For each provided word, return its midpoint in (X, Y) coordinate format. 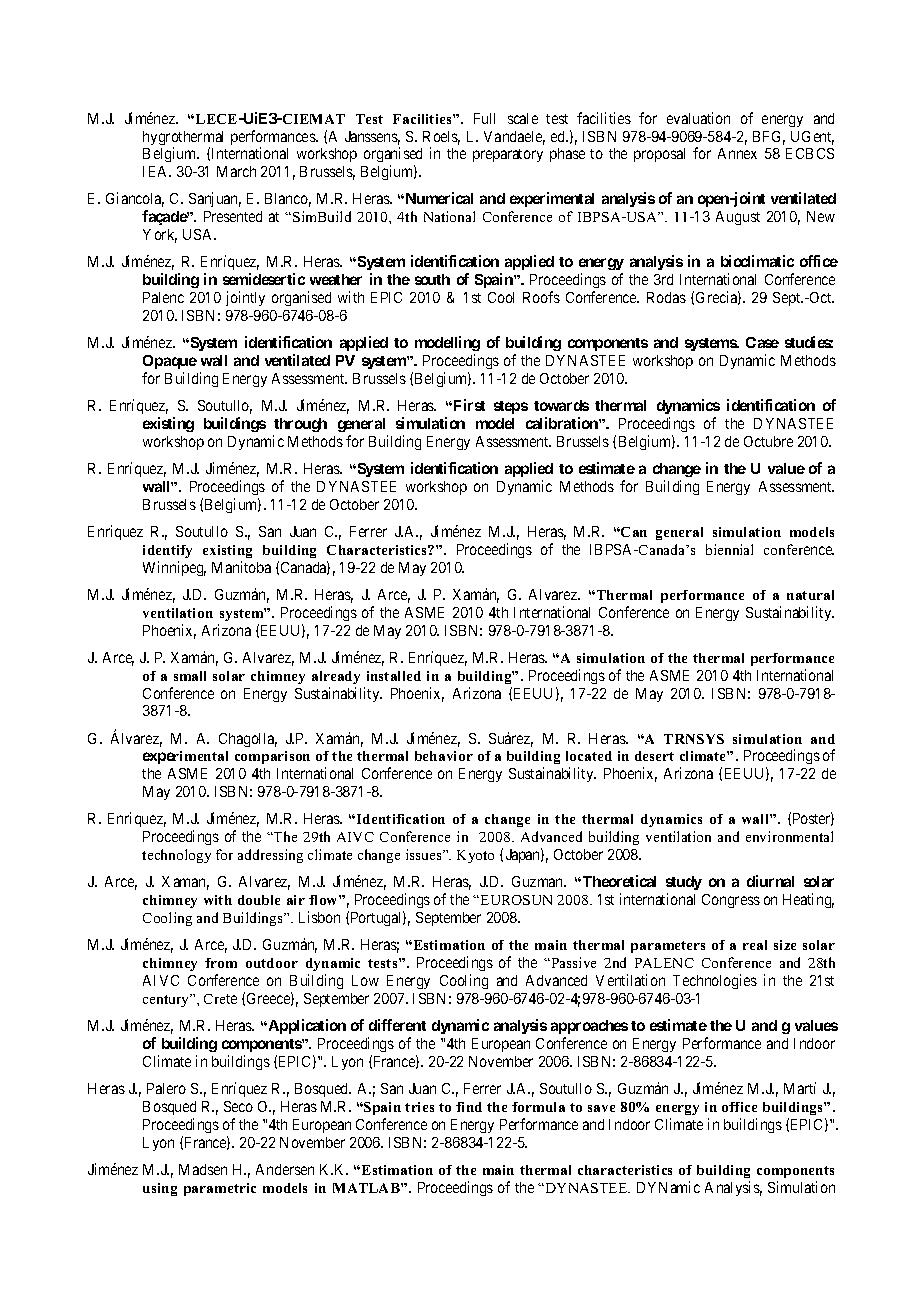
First (469, 405)
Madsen (203, 1169)
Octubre (768, 441)
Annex (737, 153)
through (300, 425)
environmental (789, 836)
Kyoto (475, 856)
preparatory (508, 155)
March (236, 171)
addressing (270, 856)
